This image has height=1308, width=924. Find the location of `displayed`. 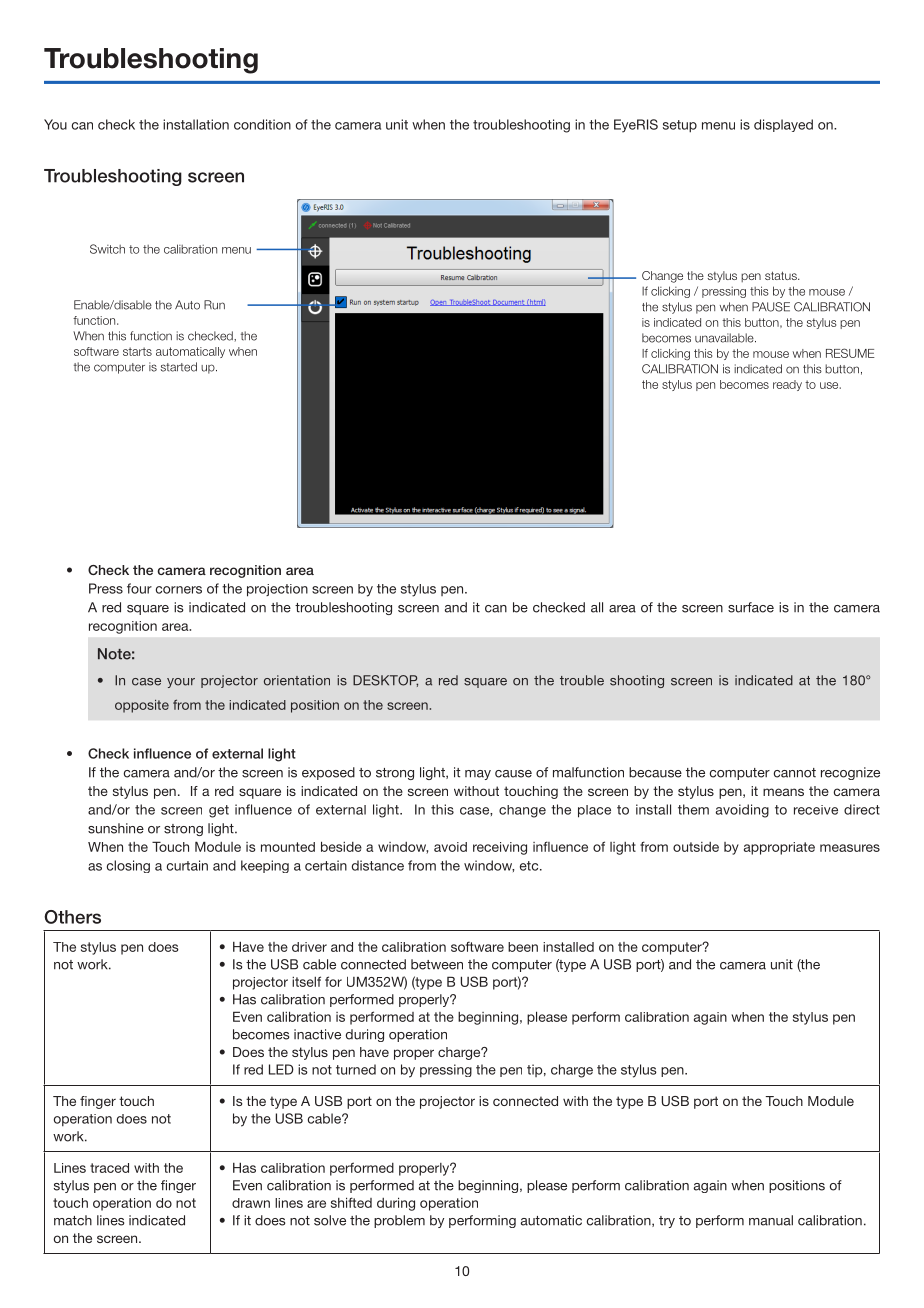

displayed is located at coordinates (783, 125).
